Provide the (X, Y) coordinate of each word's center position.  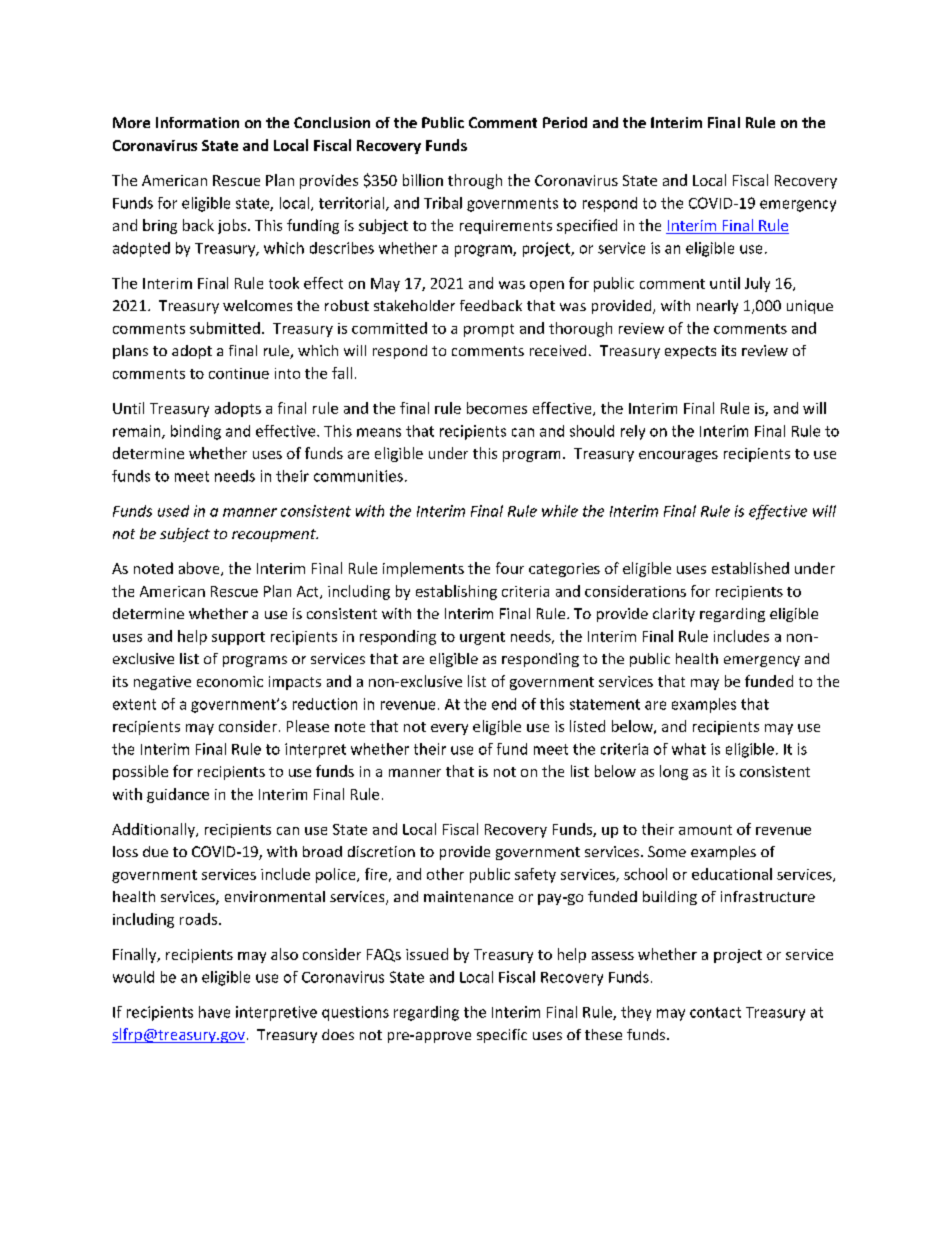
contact (715, 1012)
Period (565, 122)
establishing (456, 592)
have (214, 1012)
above (200, 569)
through (475, 181)
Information (197, 122)
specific (502, 1036)
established (750, 568)
